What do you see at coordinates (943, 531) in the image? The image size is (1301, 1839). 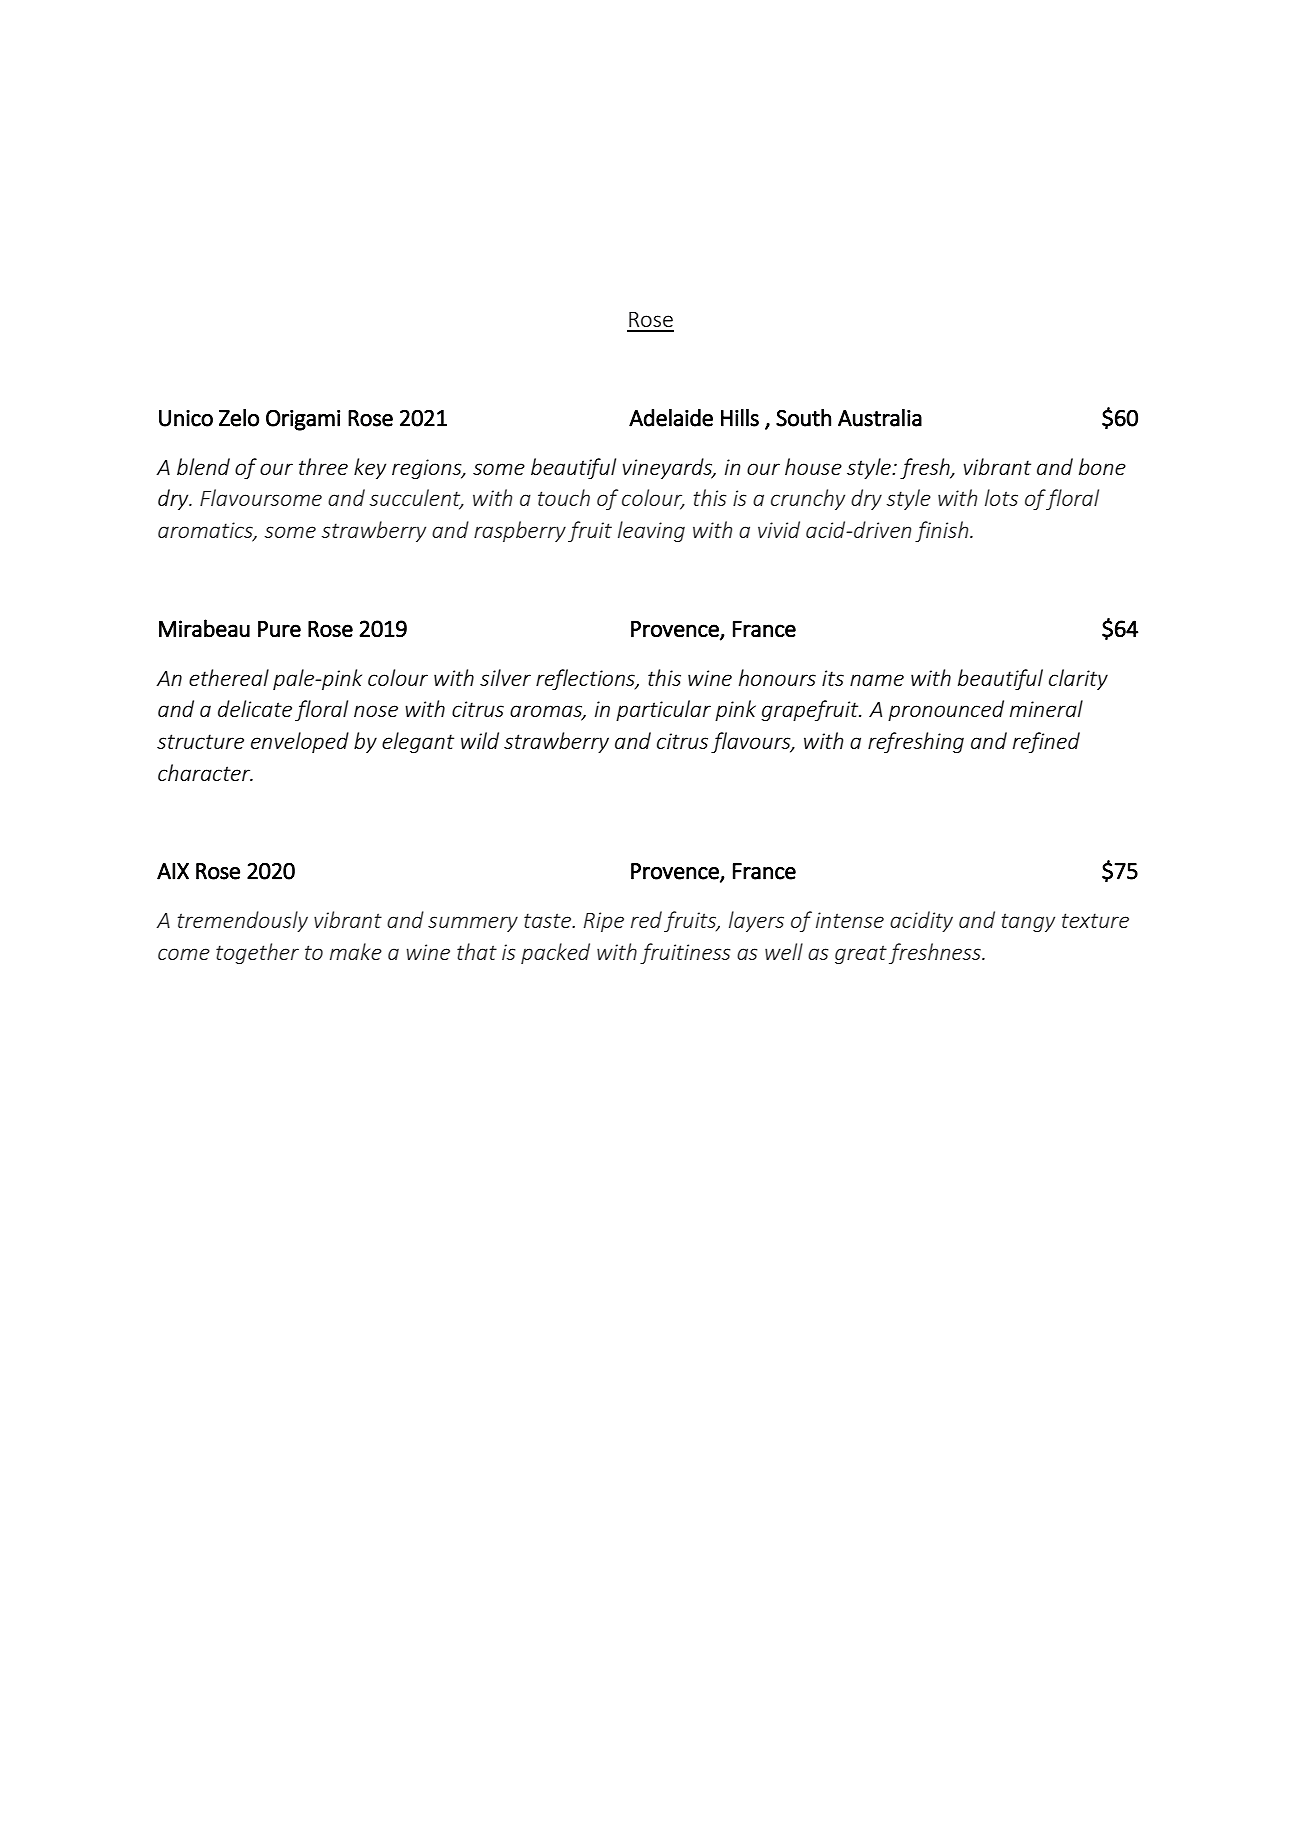 I see `finish` at bounding box center [943, 531].
